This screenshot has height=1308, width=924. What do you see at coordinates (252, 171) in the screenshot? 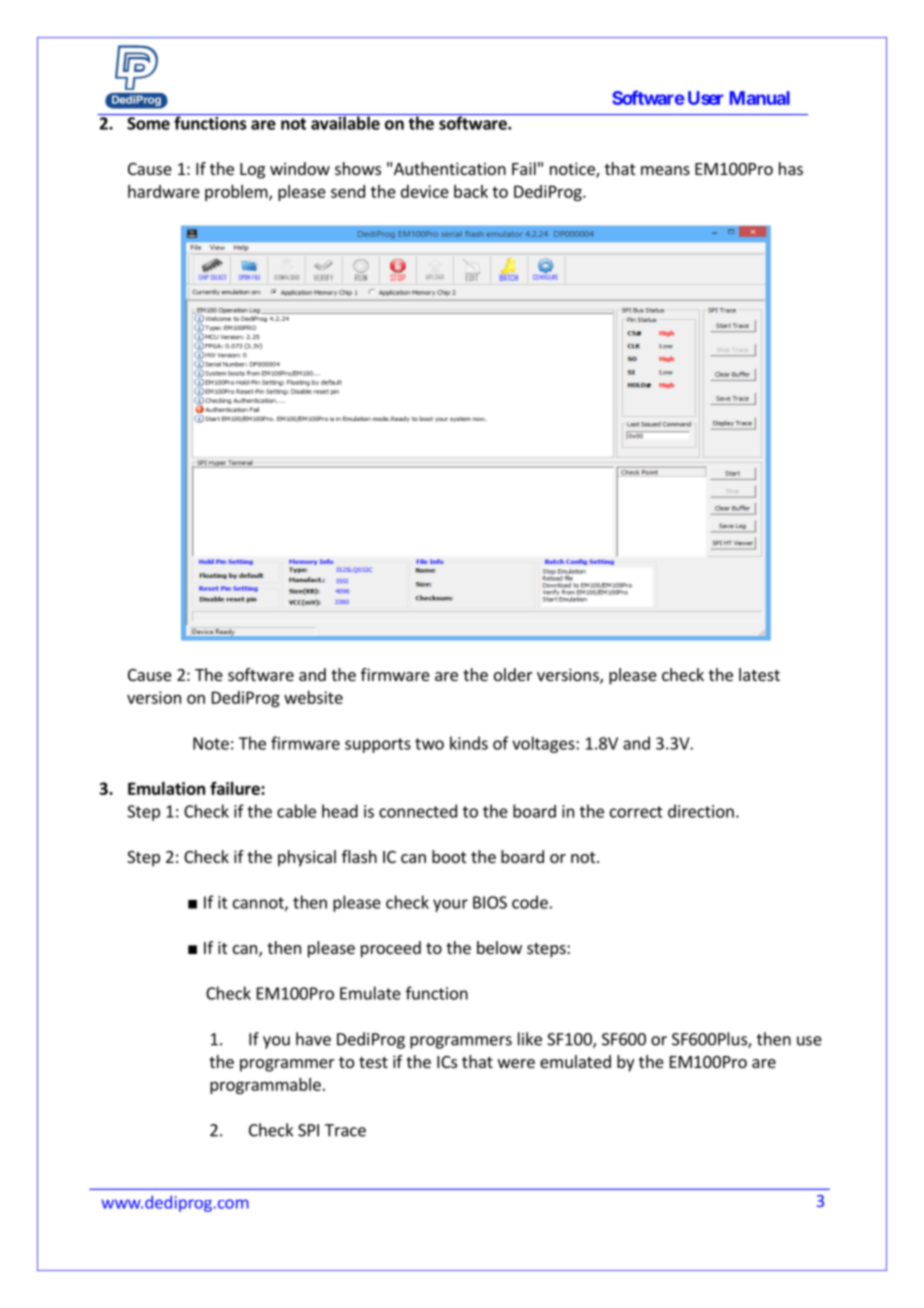
I see `Log` at bounding box center [252, 171].
